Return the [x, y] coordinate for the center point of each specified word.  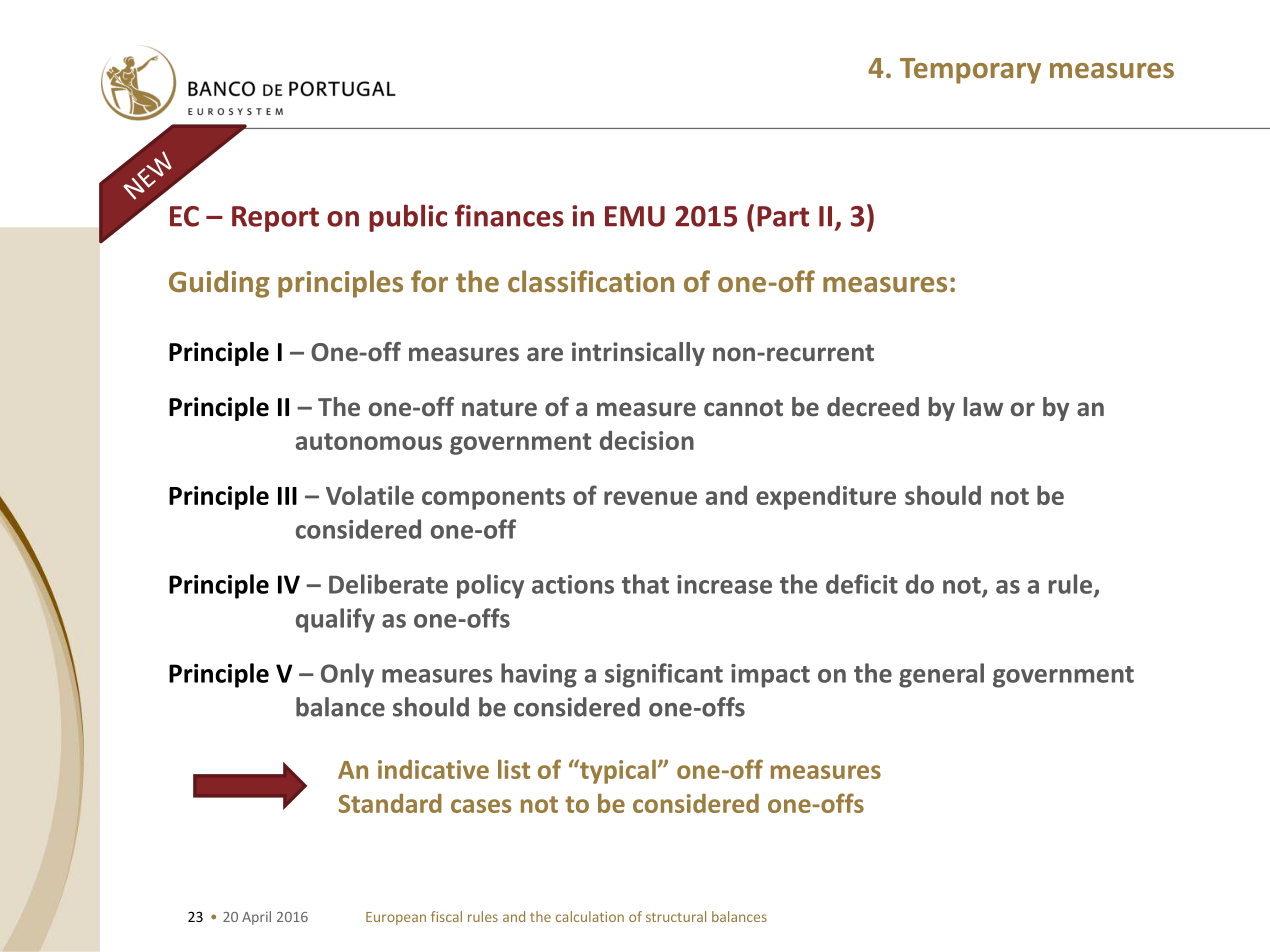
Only [347, 675]
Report [275, 219]
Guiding [219, 284]
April [256, 918]
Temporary [970, 71]
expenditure [826, 497]
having [539, 675]
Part [783, 216]
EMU [635, 216]
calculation [590, 916]
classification [591, 281]
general [941, 675]
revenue [650, 498]
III [287, 496]
